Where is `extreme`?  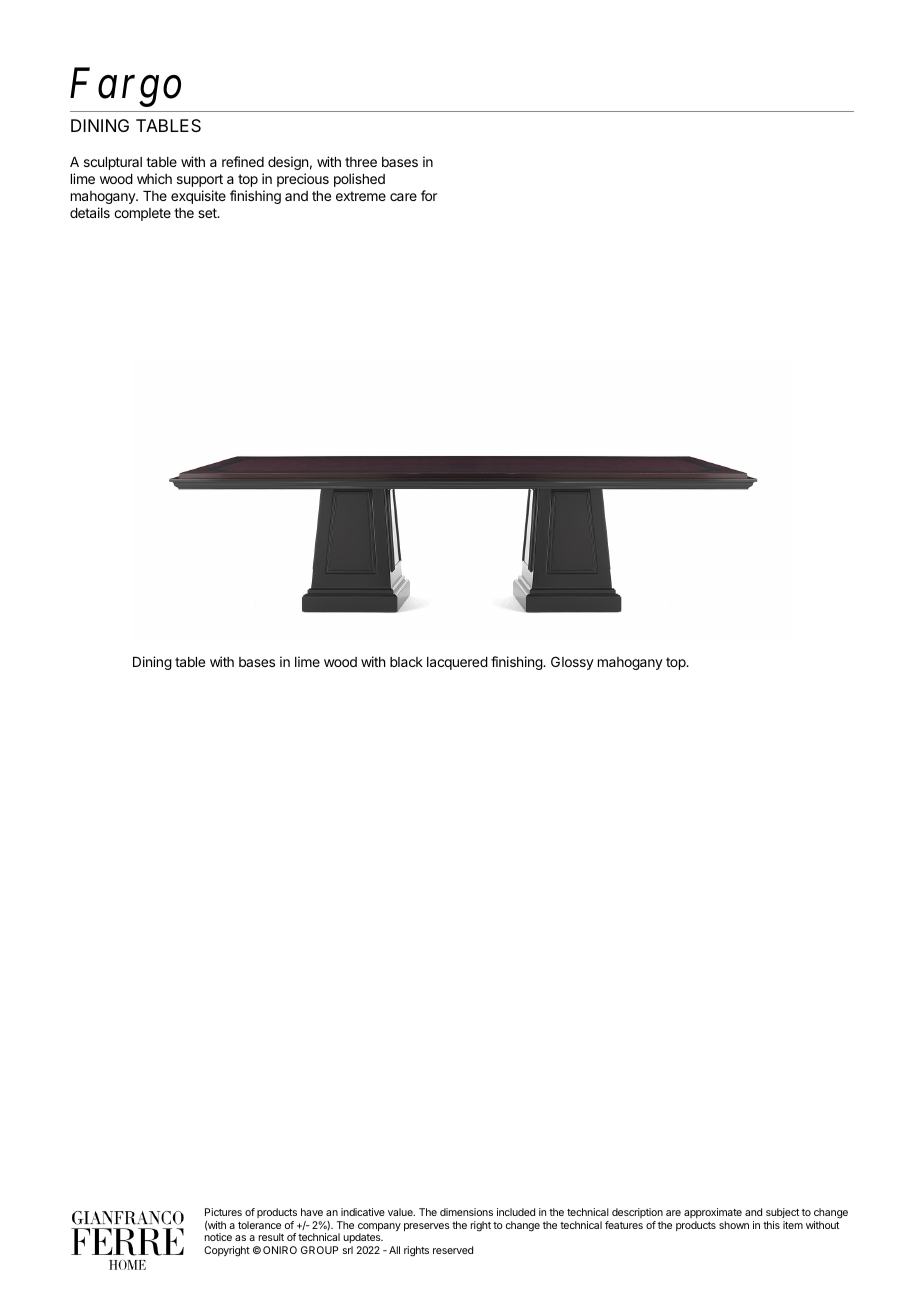
extreme is located at coordinates (361, 196).
